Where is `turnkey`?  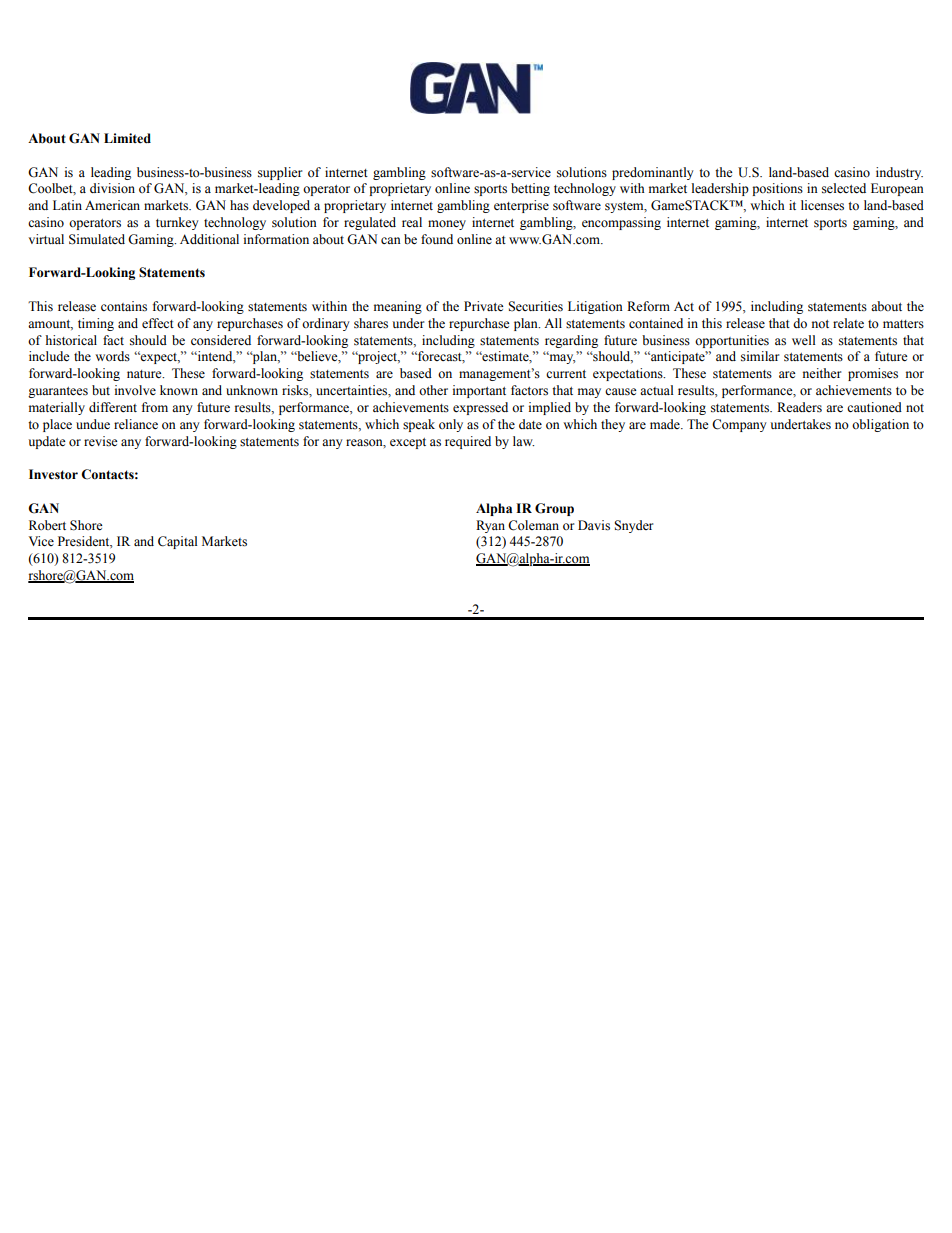
turnkey is located at coordinates (177, 223).
